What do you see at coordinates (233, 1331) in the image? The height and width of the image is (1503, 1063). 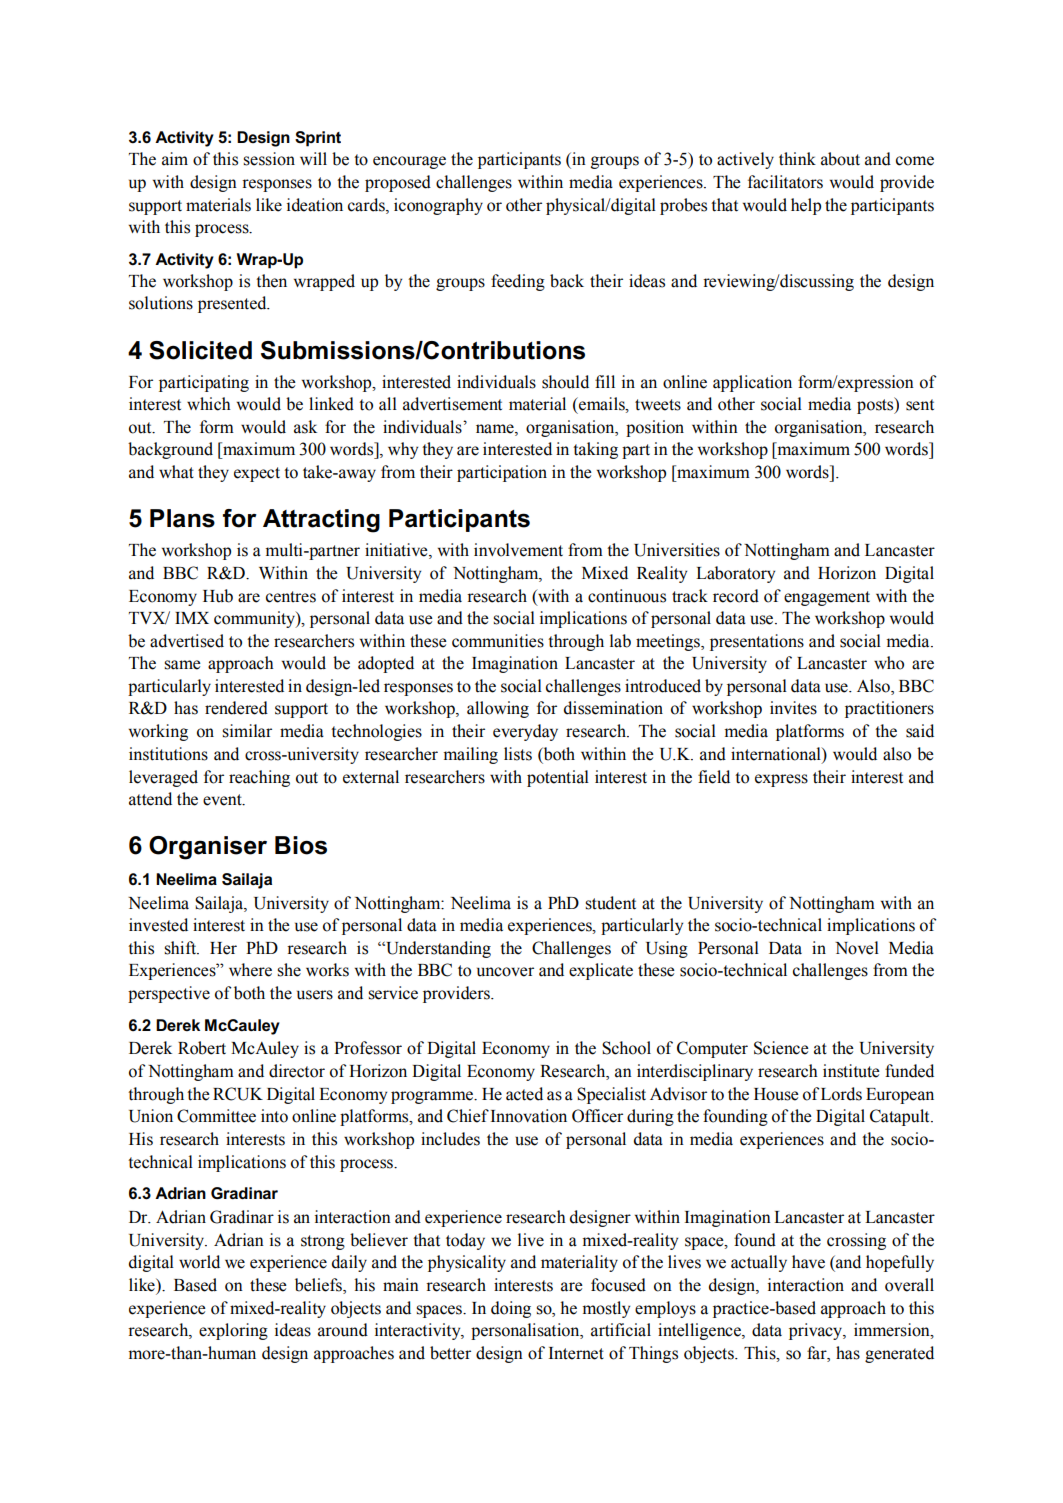 I see `exploring` at bounding box center [233, 1331].
